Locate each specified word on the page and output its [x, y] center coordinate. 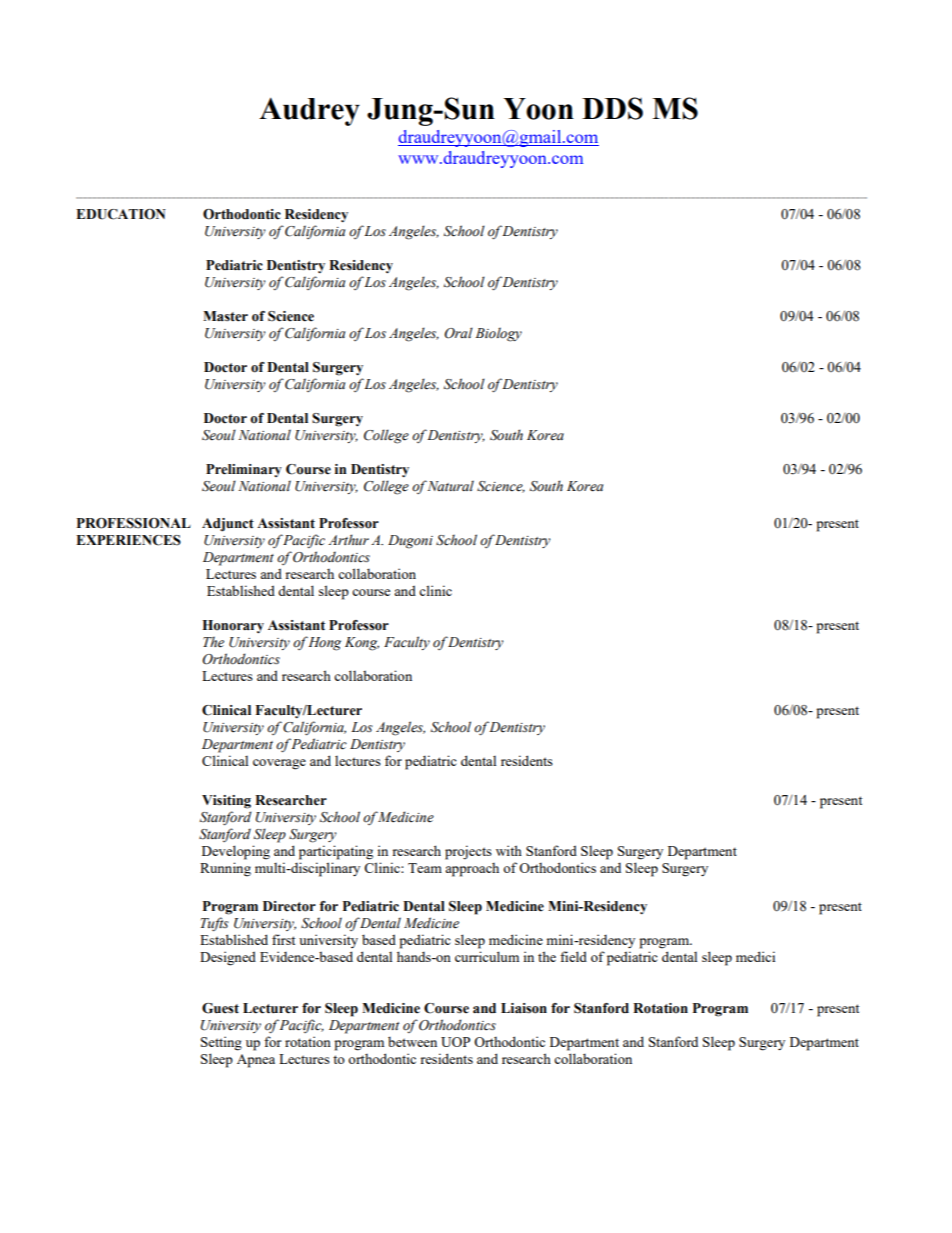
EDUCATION [121, 214]
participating [336, 852]
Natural [450, 485]
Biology [498, 334]
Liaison [524, 1008]
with [509, 850]
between [412, 1041]
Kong [362, 644]
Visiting [226, 802]
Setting [221, 1043]
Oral [458, 333]
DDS [612, 108]
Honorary [233, 626]
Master [225, 316]
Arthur [348, 539]
